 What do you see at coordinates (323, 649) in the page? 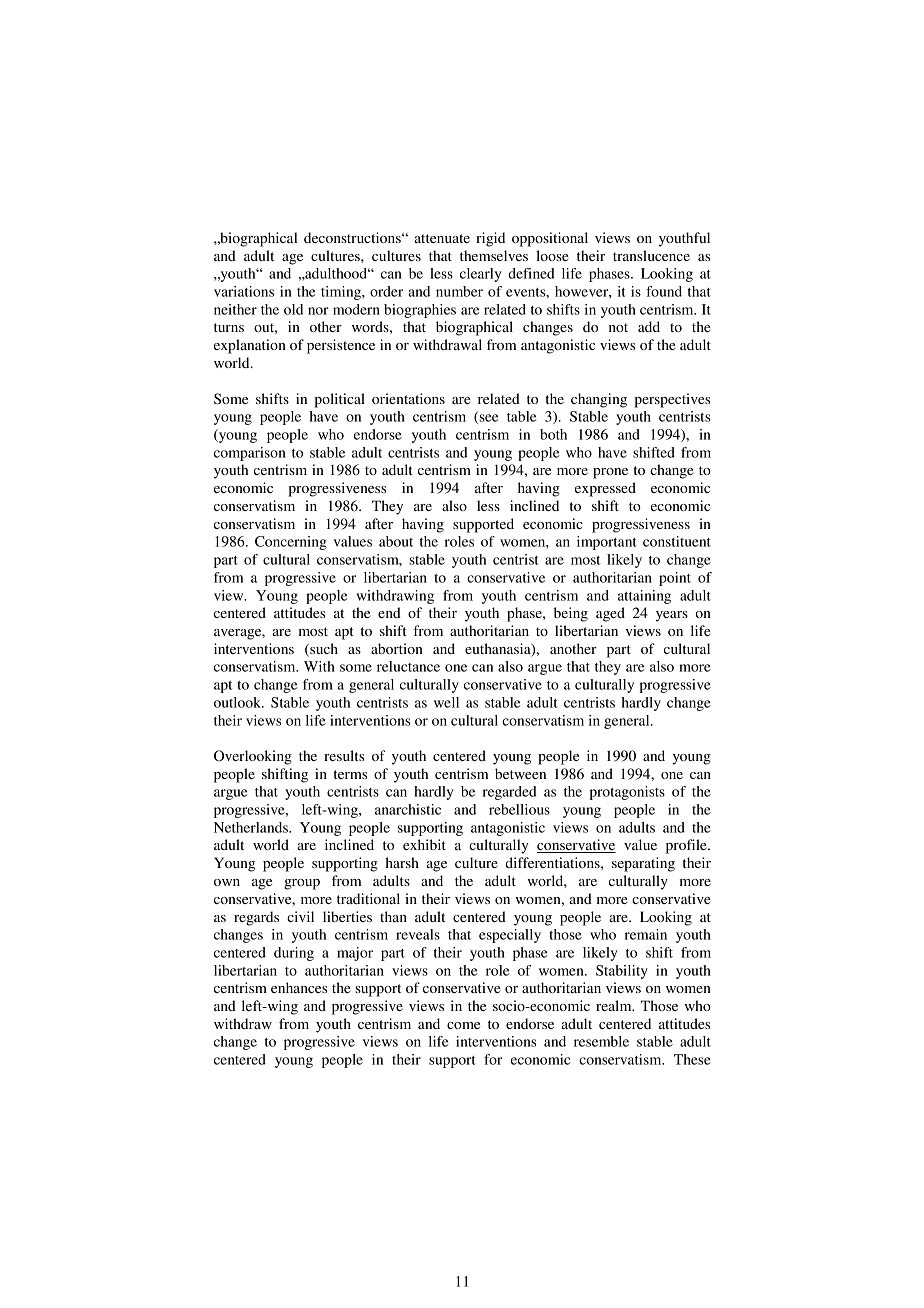
I see `such` at bounding box center [323, 649].
